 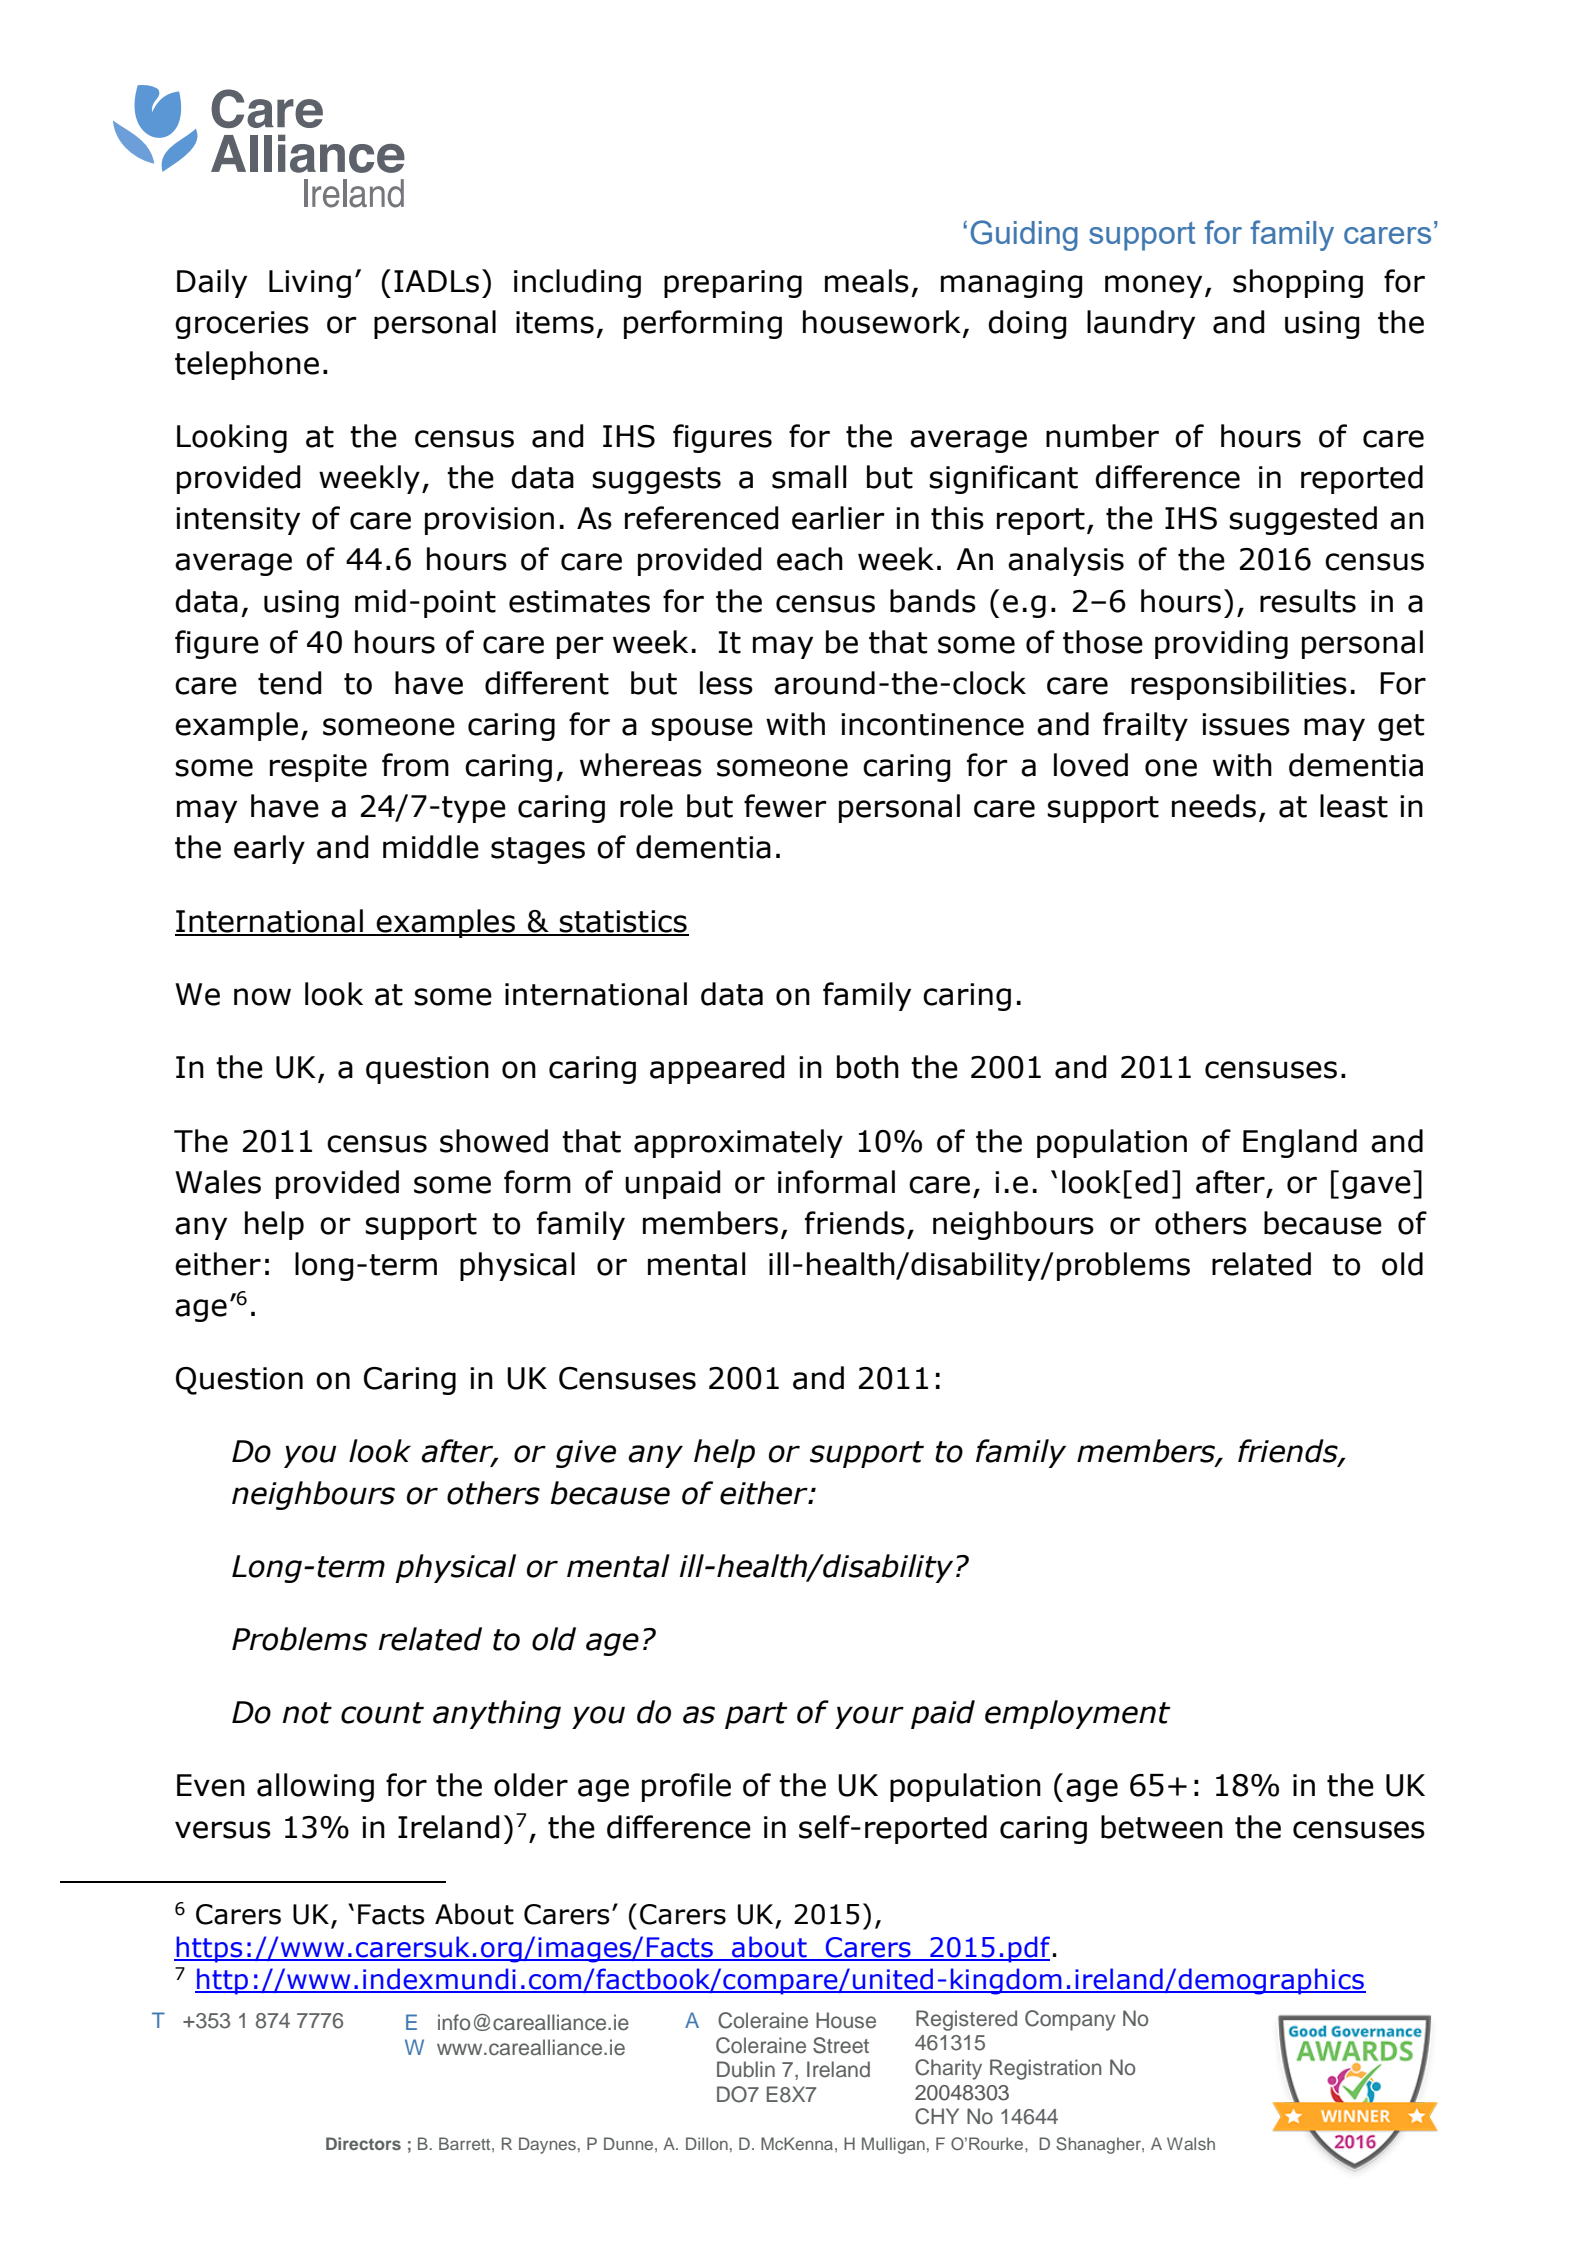 What do you see at coordinates (867, 281) in the page?
I see `meals` at bounding box center [867, 281].
